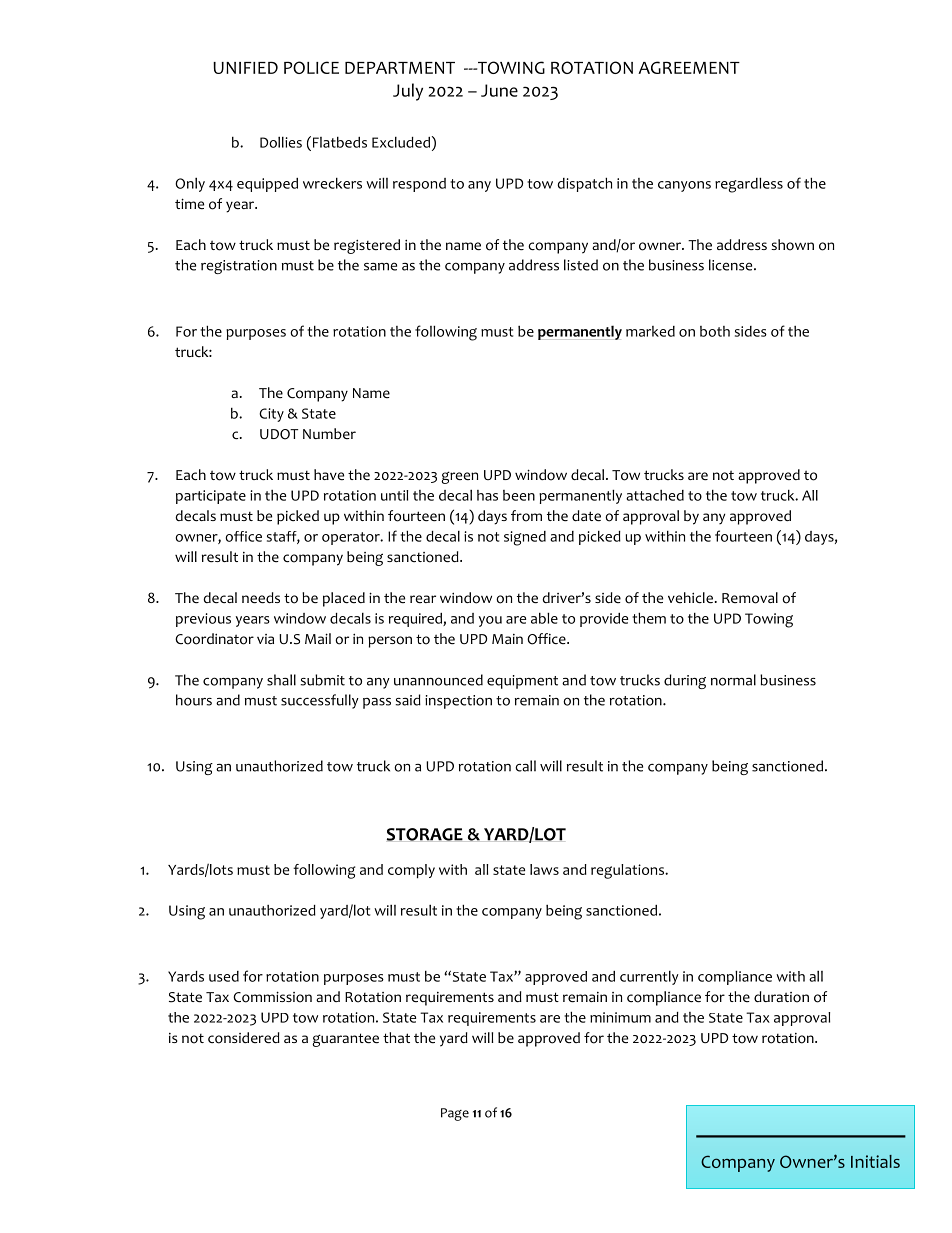 This image has height=1233, width=952. Describe the element at coordinates (544, 869) in the image. I see `laws` at that location.
